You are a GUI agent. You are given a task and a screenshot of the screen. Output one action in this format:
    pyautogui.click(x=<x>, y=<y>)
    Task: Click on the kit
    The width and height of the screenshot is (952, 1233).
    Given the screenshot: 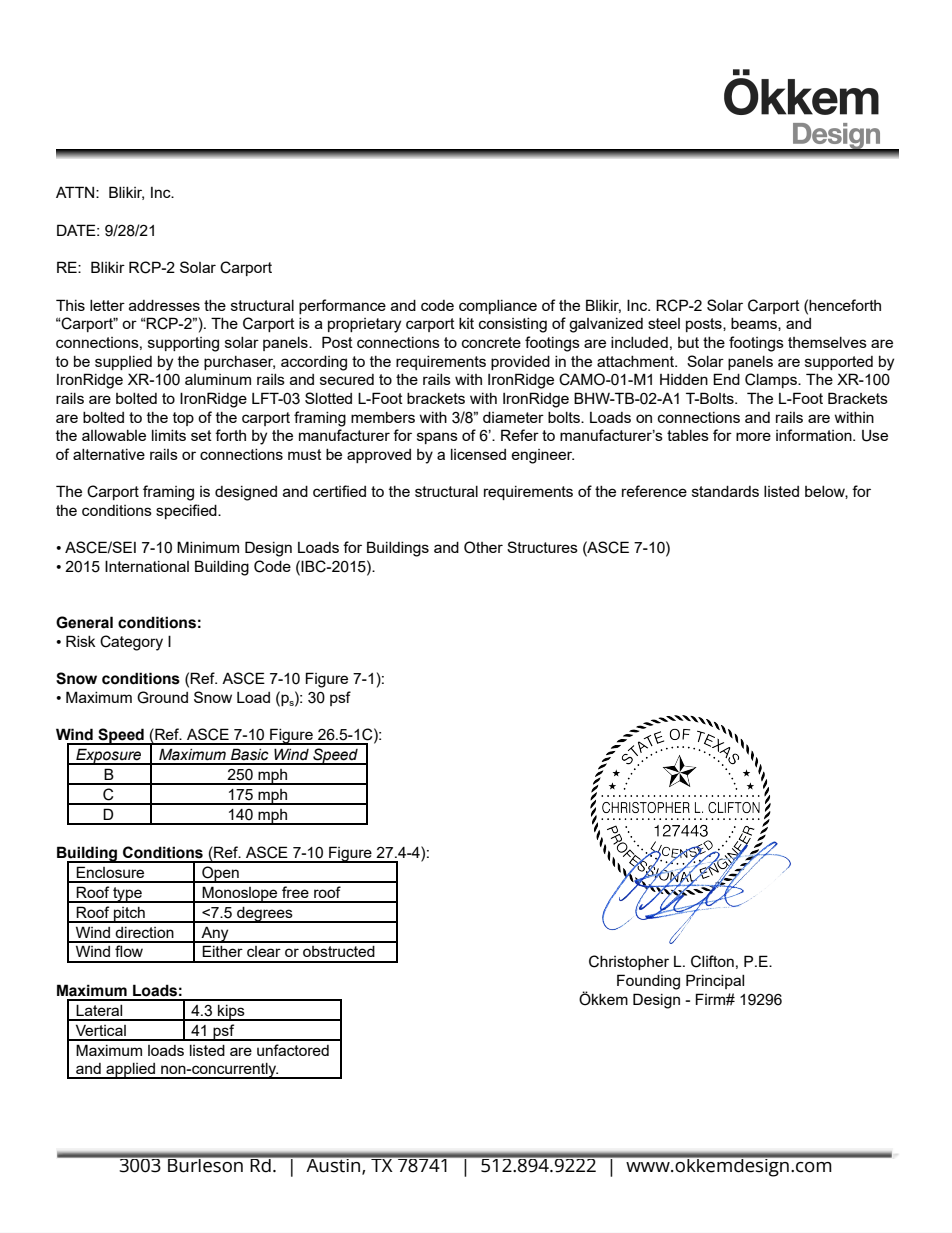 What is the action you would take?
    pyautogui.click(x=466, y=323)
